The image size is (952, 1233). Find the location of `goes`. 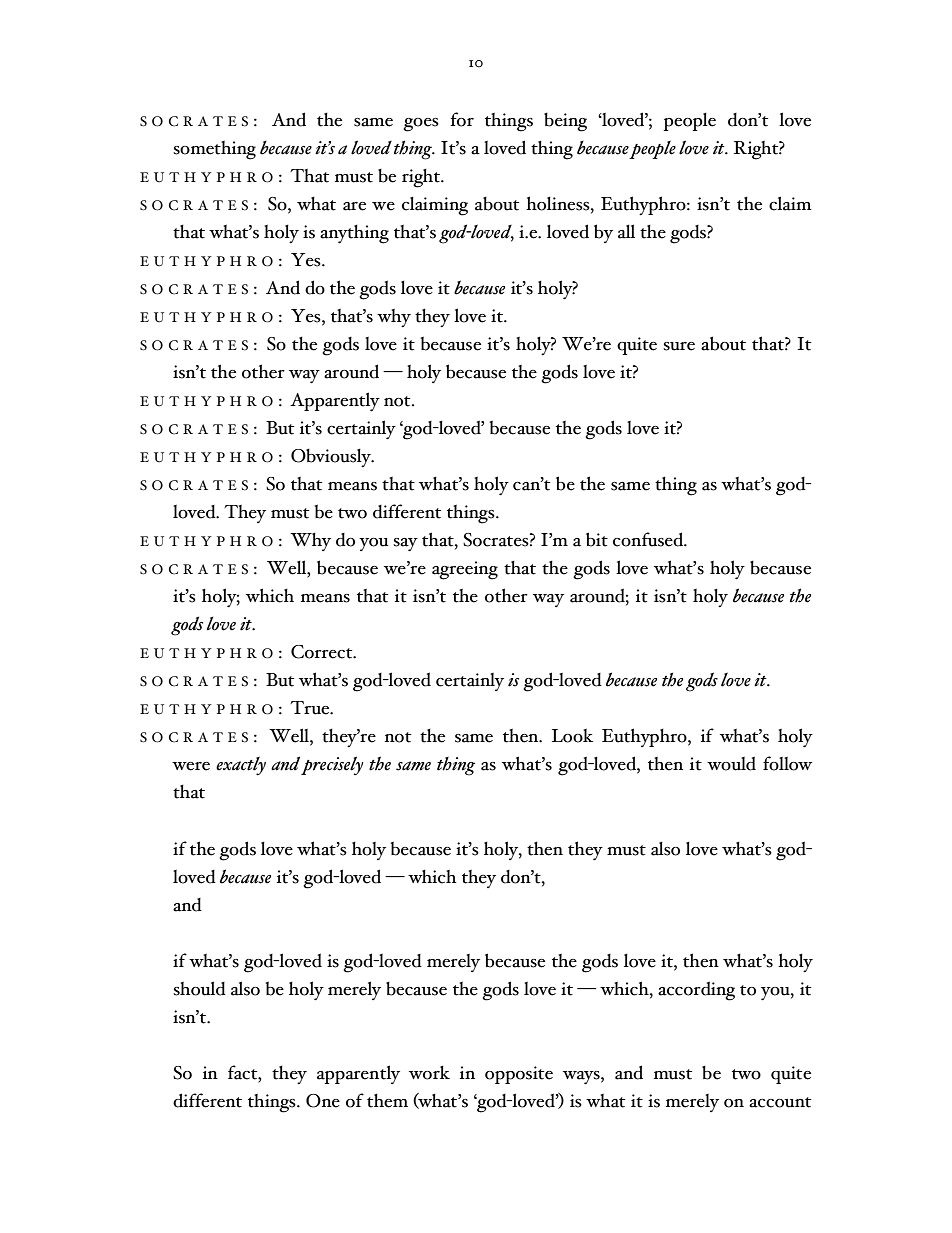

goes is located at coordinates (421, 125).
